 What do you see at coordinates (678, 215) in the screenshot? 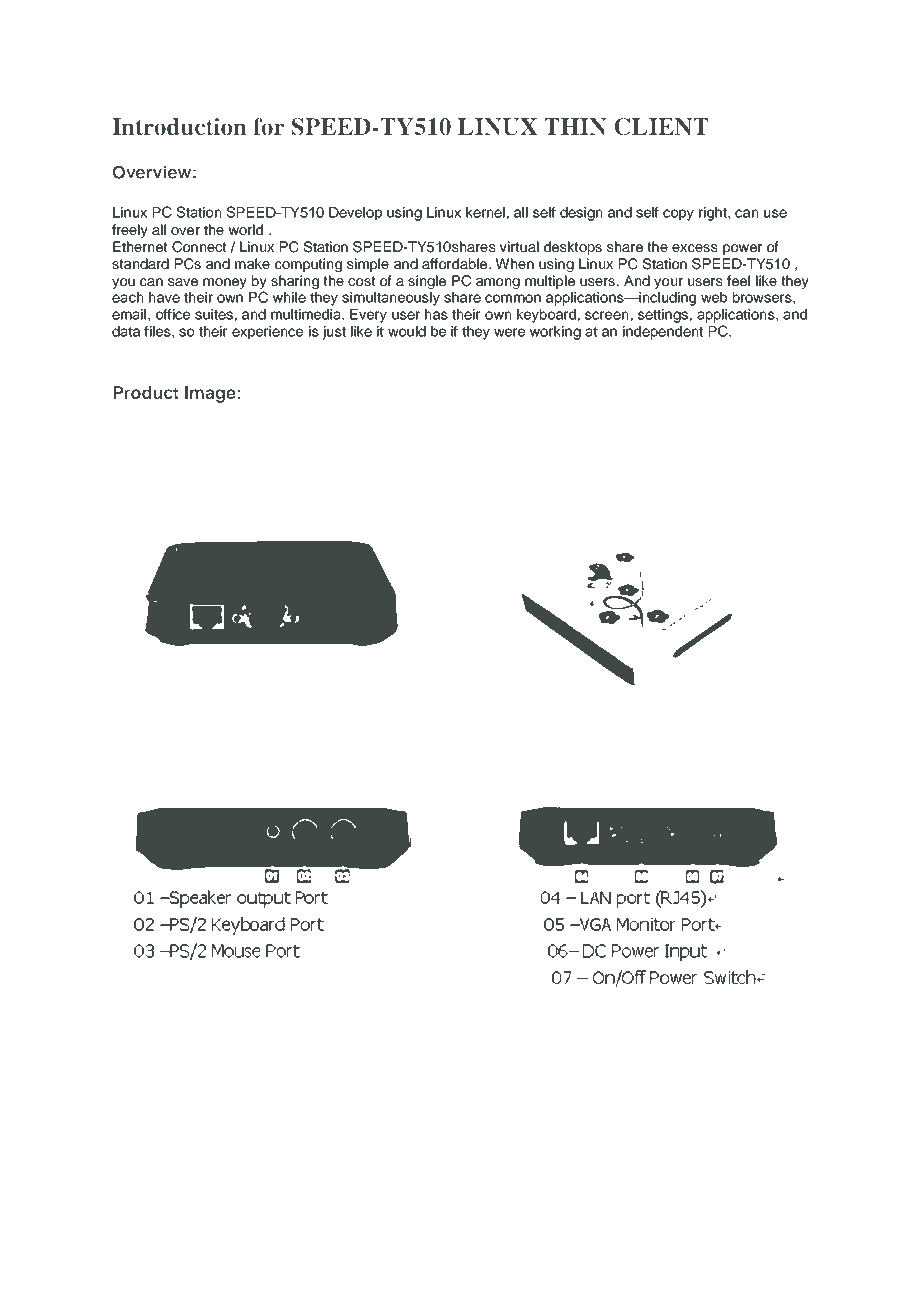
I see `copy` at bounding box center [678, 215].
